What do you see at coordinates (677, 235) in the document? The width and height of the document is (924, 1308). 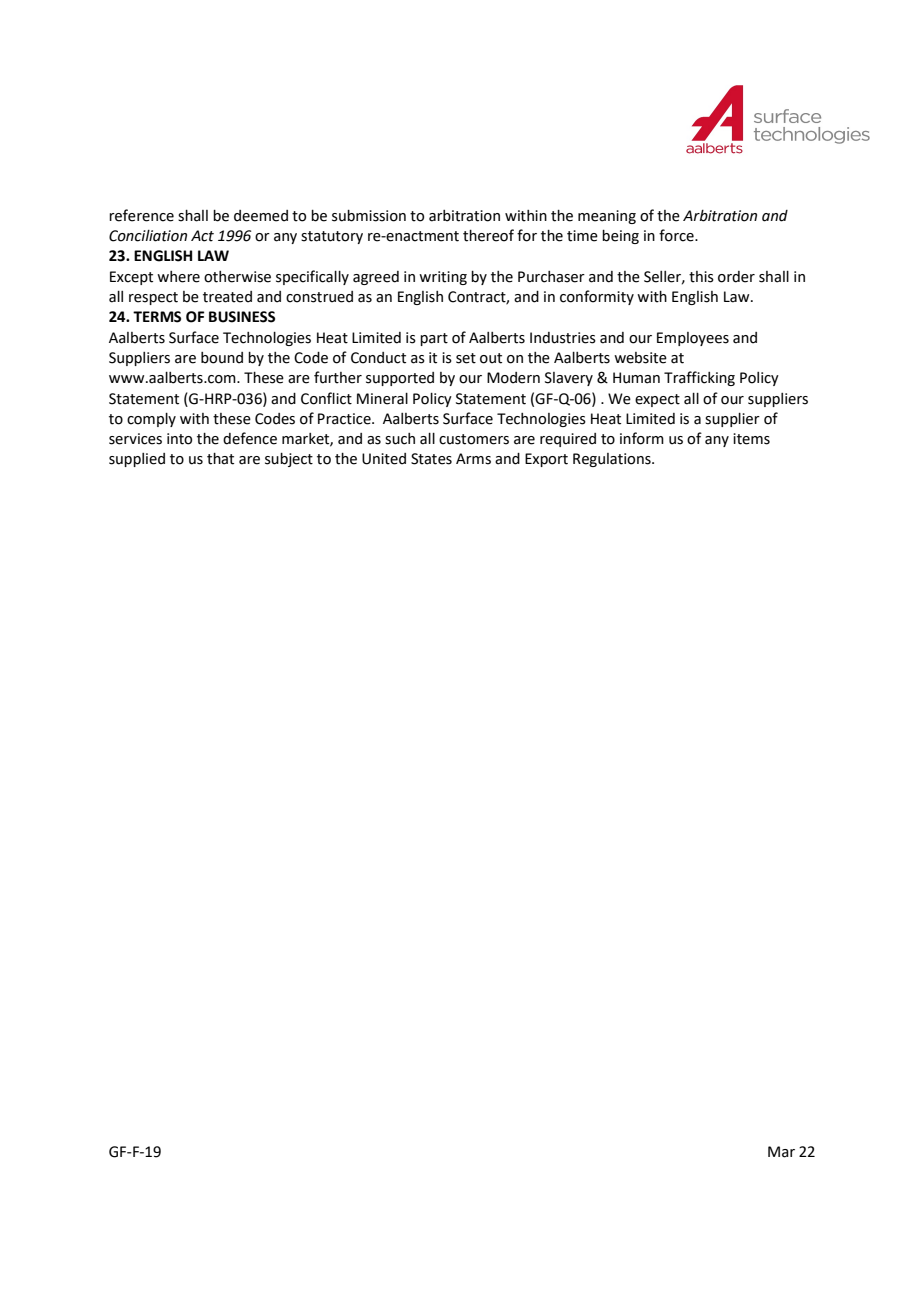 I see `force` at bounding box center [677, 235].
